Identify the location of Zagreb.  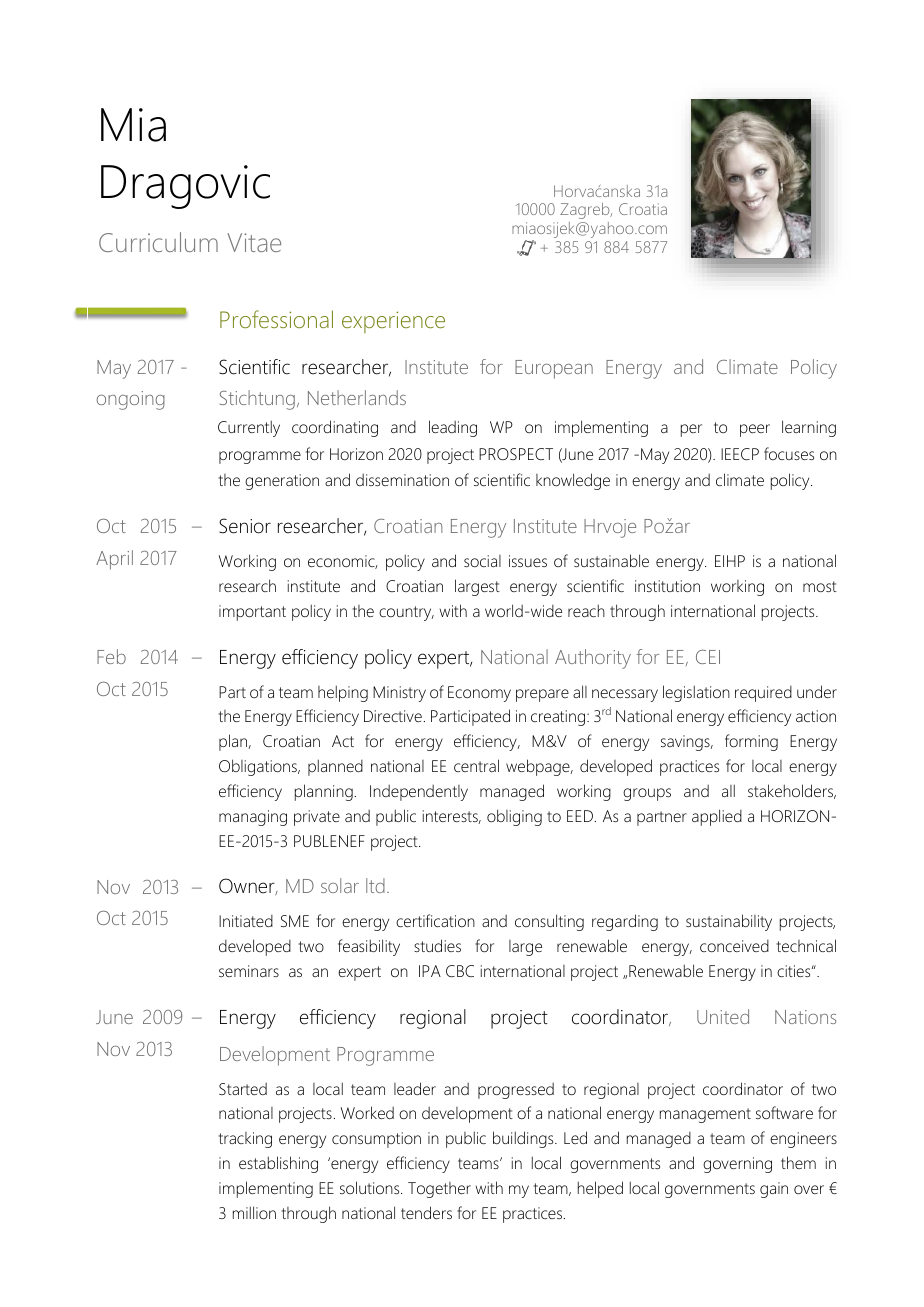
(586, 211).
